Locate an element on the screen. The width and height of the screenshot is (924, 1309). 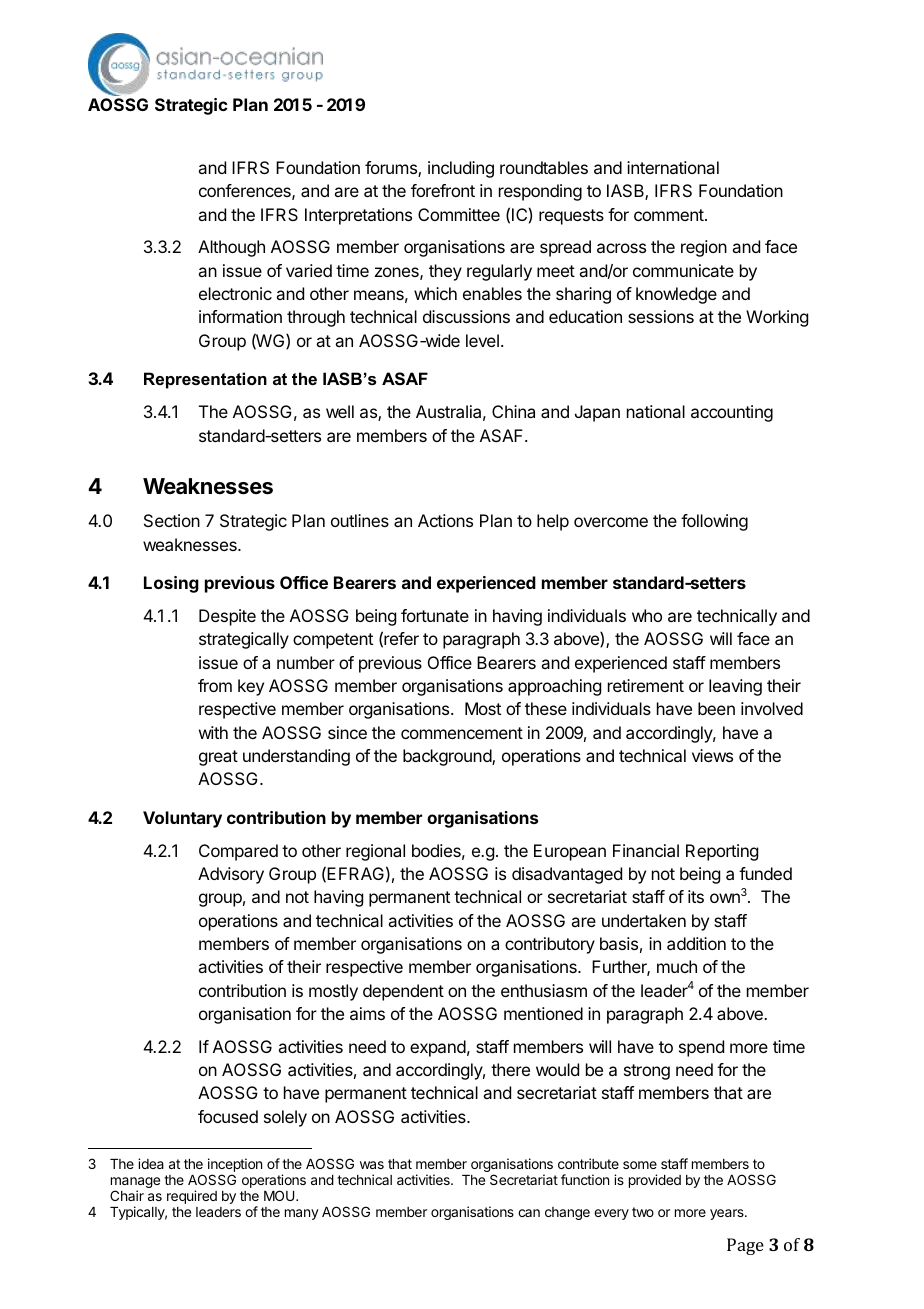
Advisory is located at coordinates (231, 875).
